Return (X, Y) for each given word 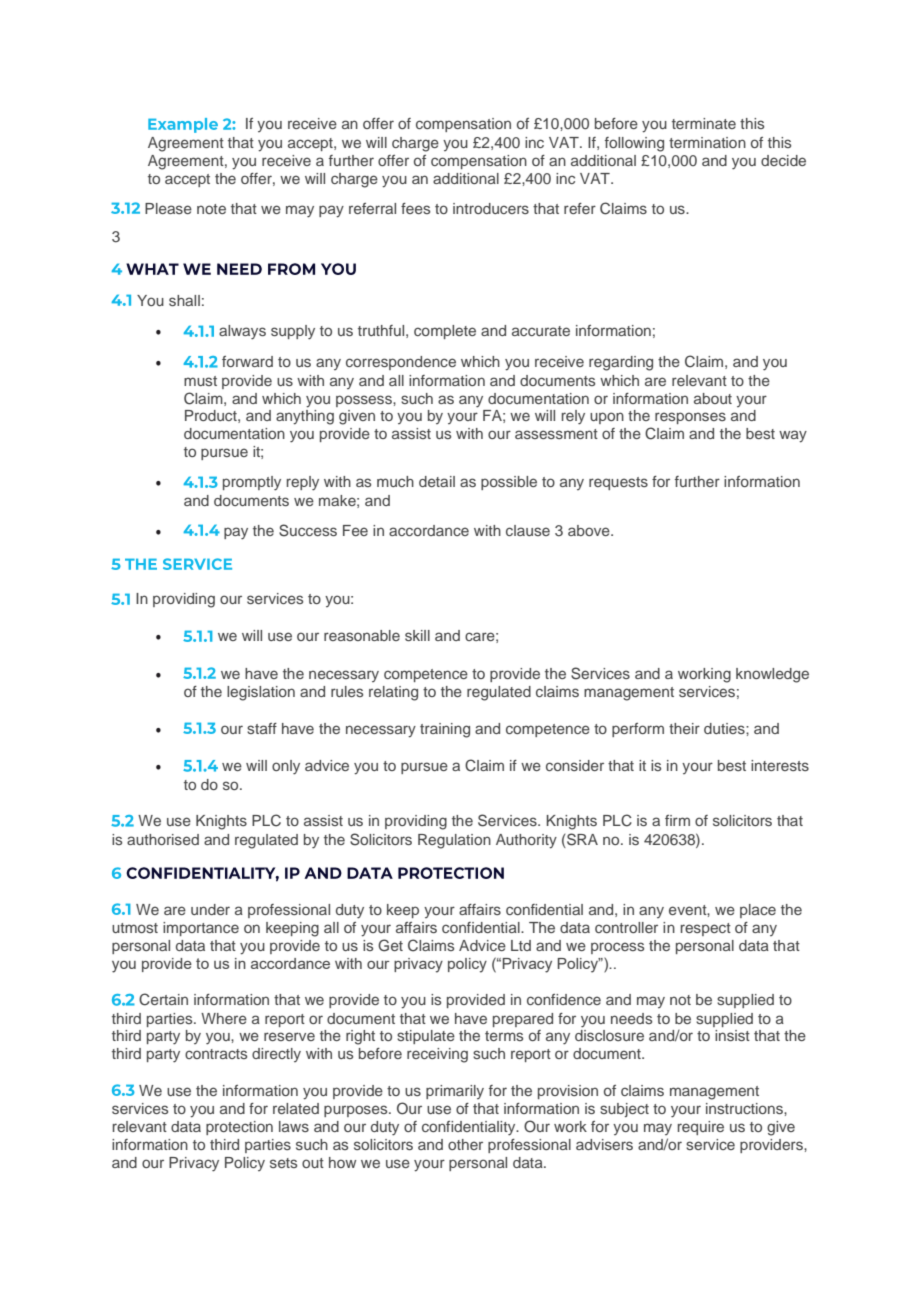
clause (528, 530)
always (242, 332)
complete (445, 332)
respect (706, 929)
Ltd (521, 945)
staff (262, 728)
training (445, 730)
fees (415, 208)
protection (239, 1128)
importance (201, 929)
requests (618, 483)
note (211, 209)
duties (725, 728)
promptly (252, 483)
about (713, 398)
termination (707, 142)
